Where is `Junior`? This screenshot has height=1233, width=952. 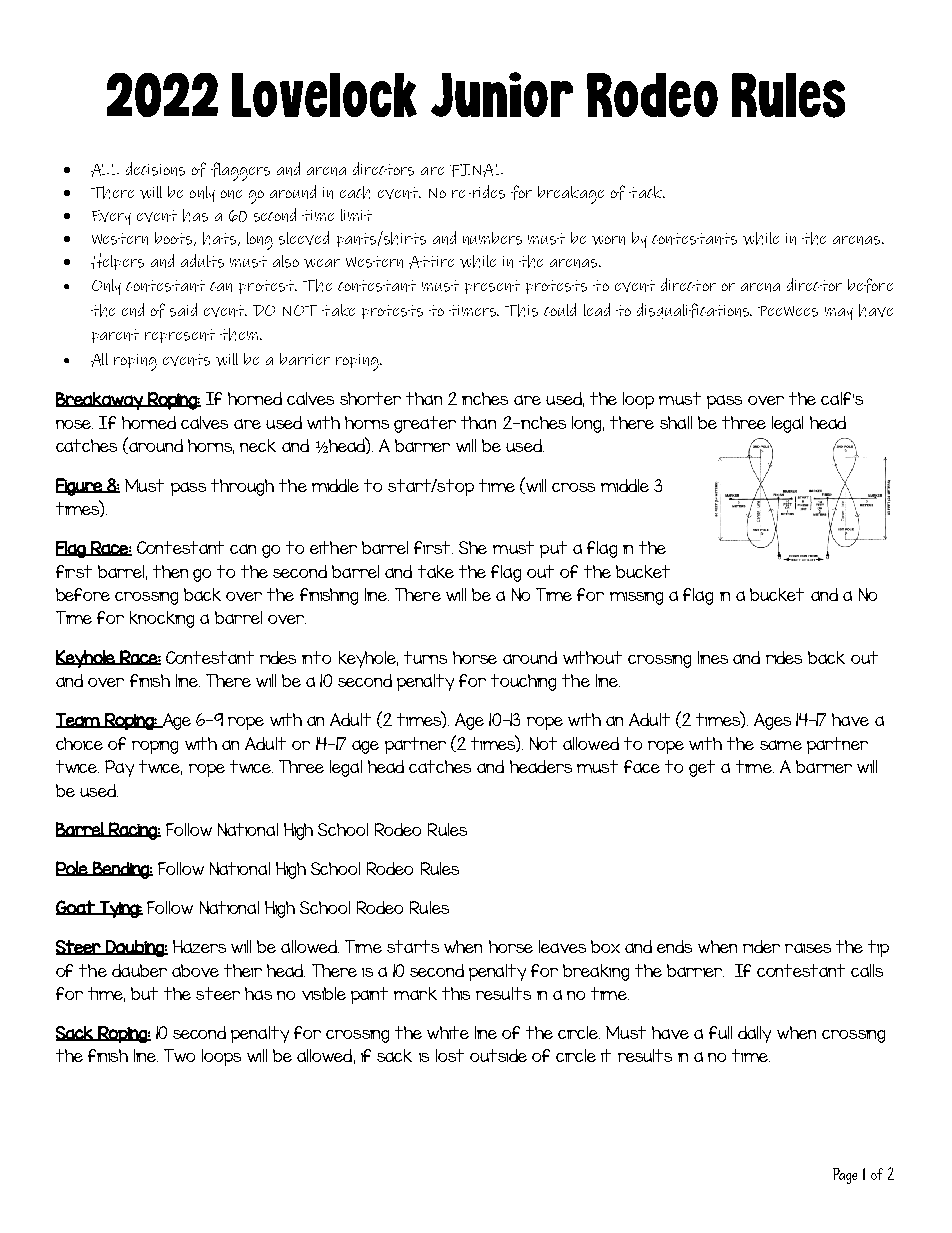
Junior is located at coordinates (502, 94).
